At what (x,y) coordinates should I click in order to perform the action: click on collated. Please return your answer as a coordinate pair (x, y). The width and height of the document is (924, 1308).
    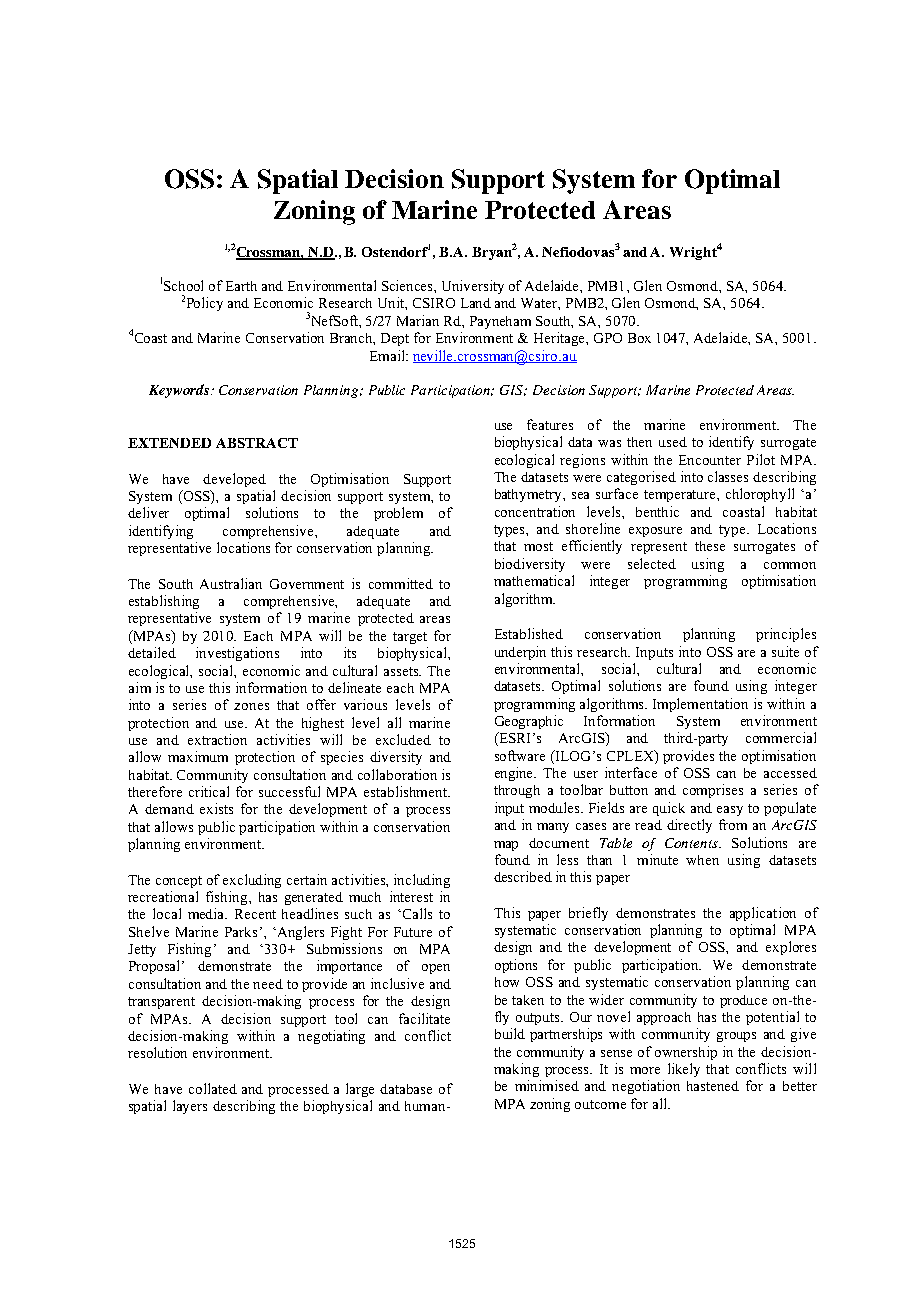
    Looking at the image, I should click on (213, 1088).
